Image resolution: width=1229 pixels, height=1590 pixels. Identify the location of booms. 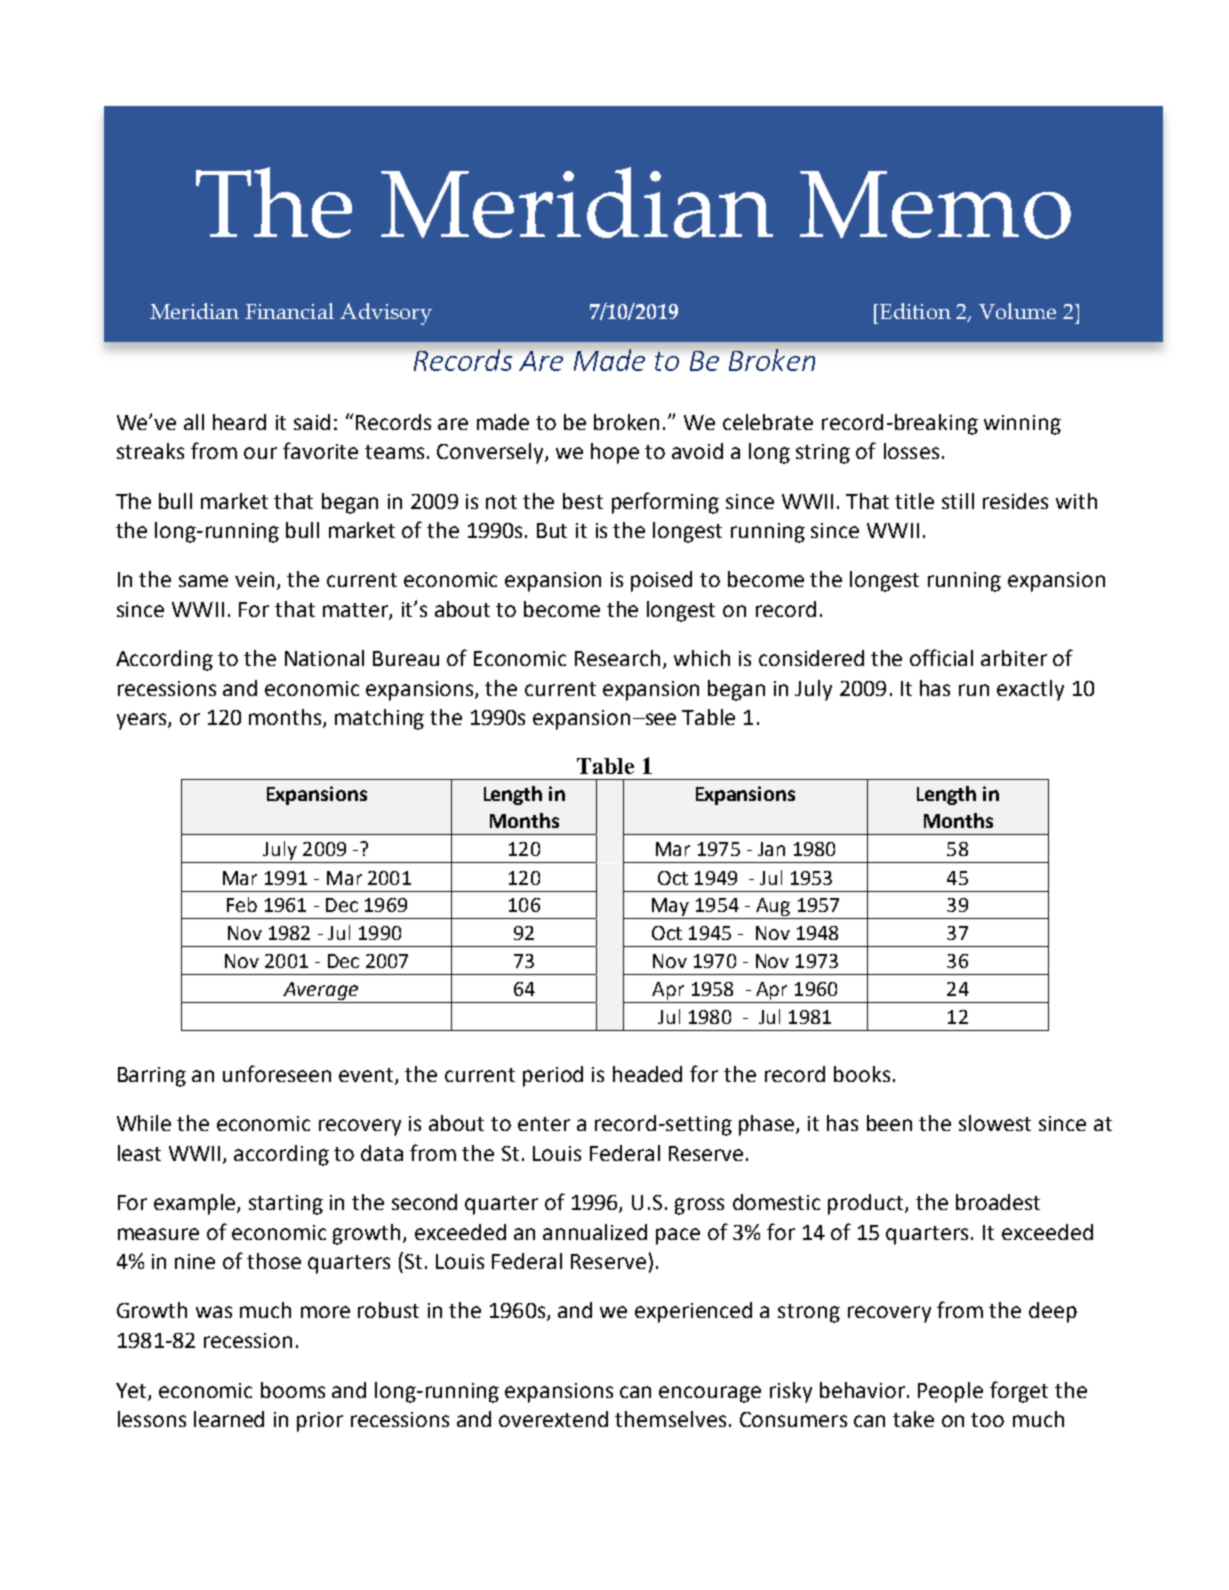
(293, 1390).
